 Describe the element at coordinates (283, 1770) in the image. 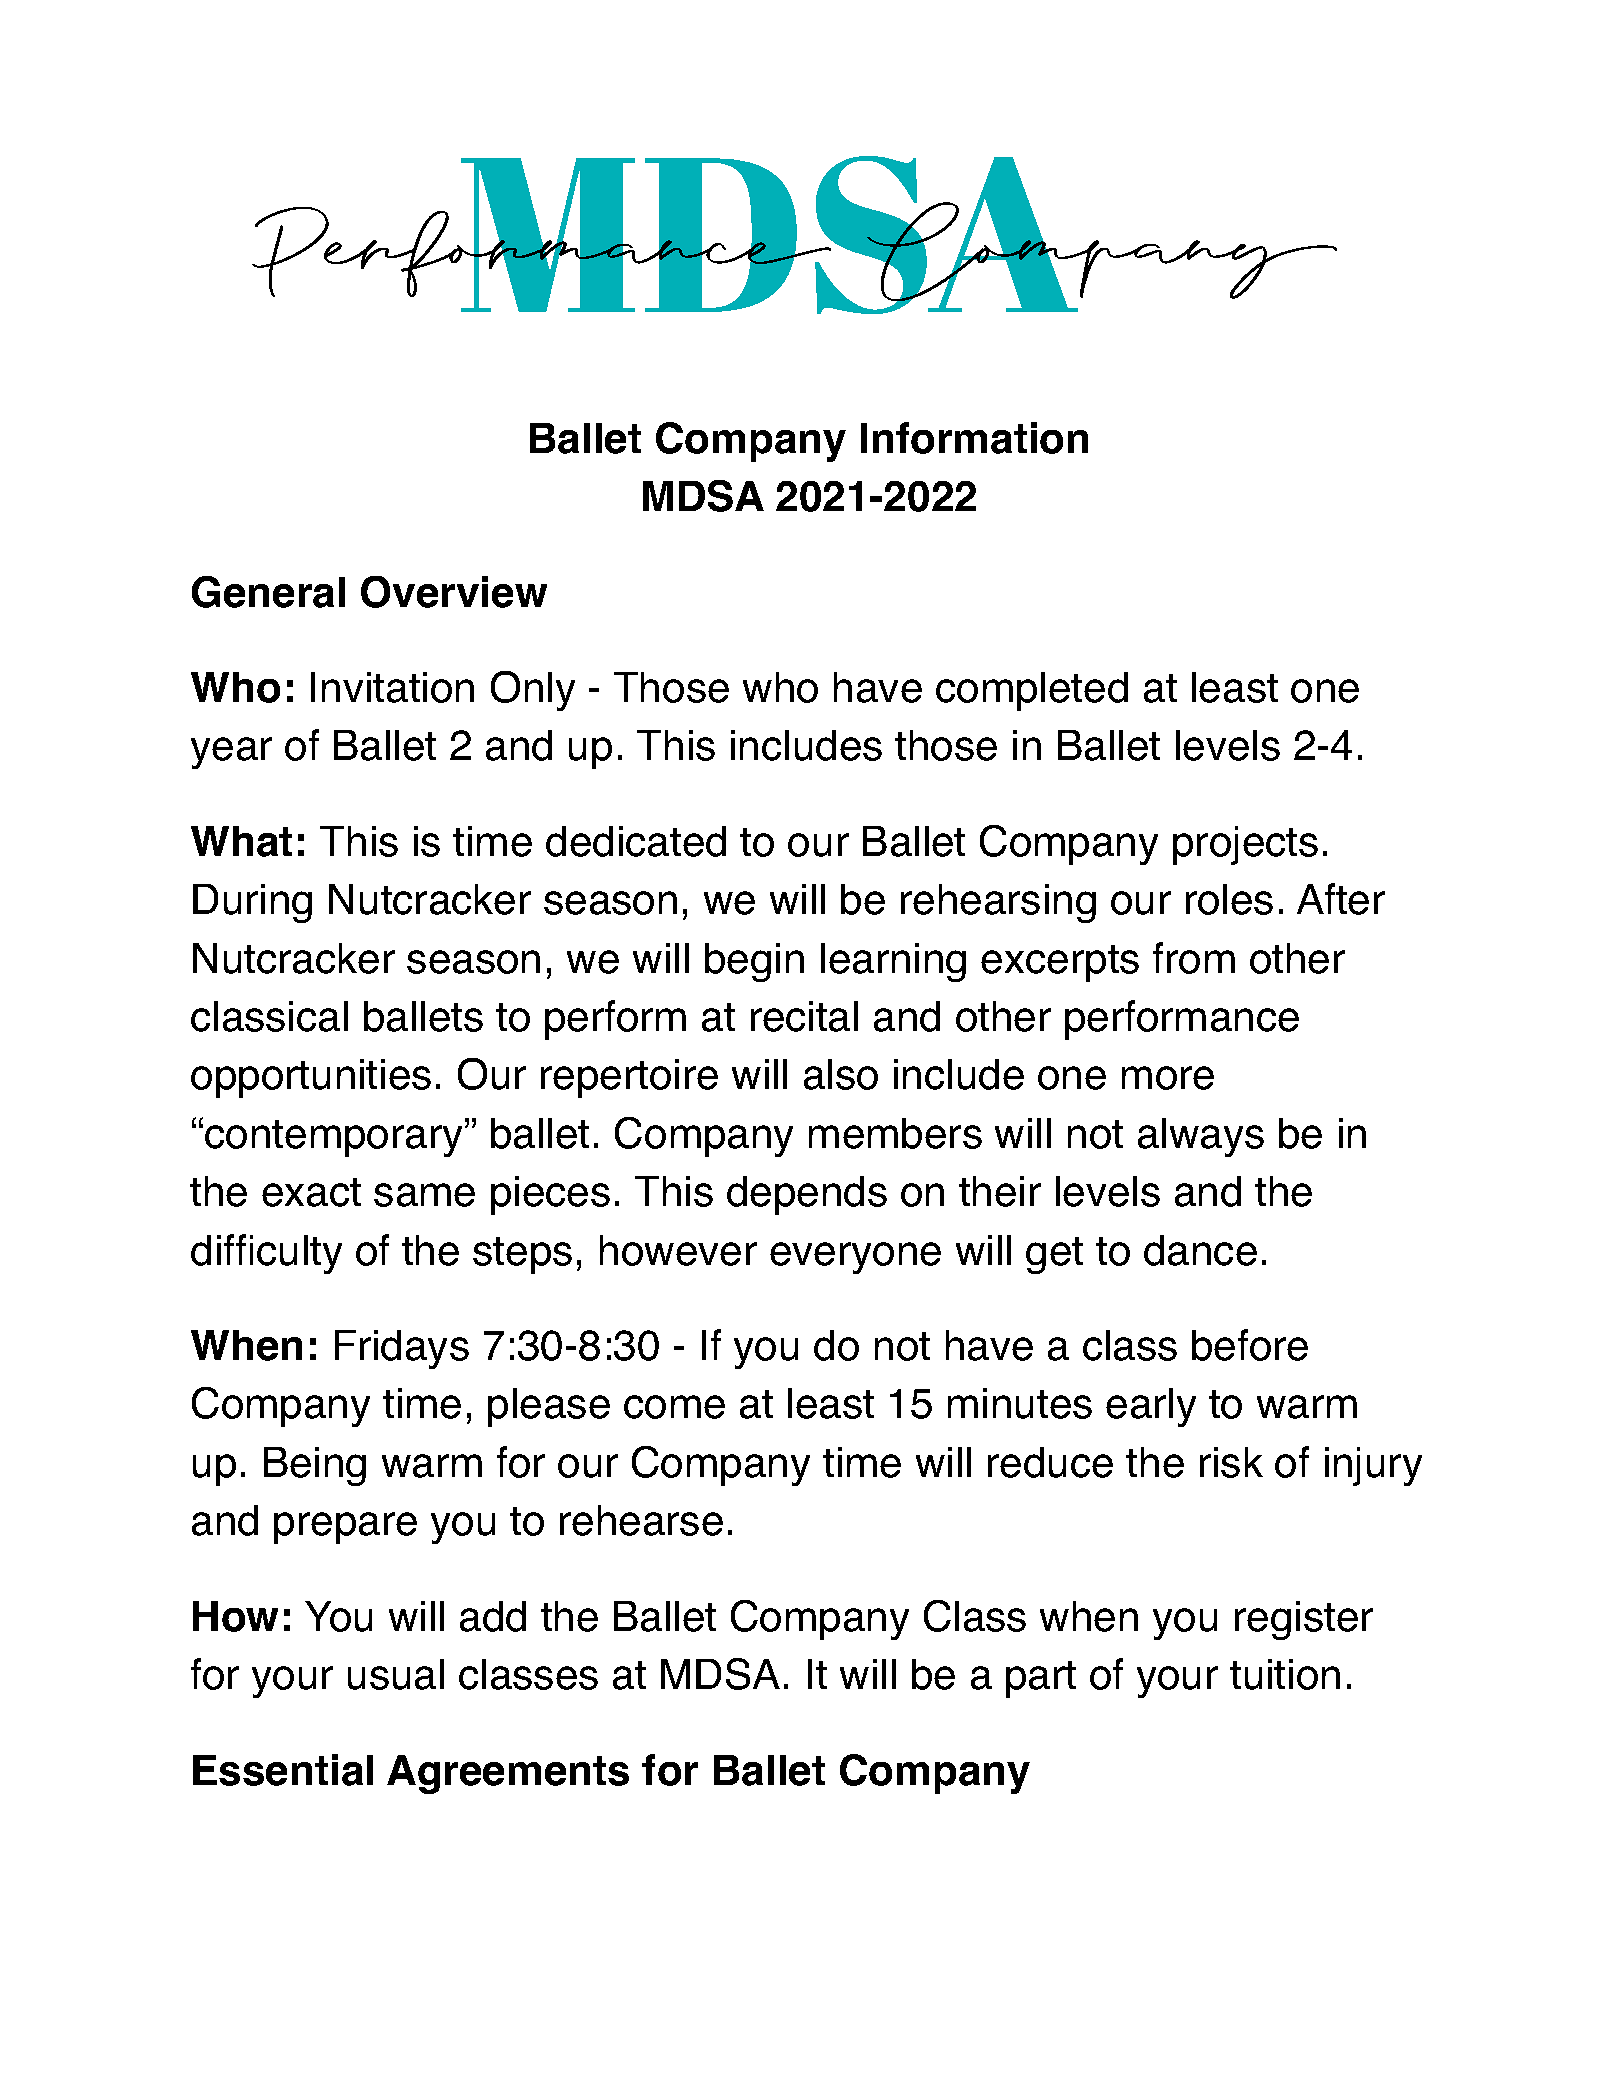

I see `Essential` at that location.
